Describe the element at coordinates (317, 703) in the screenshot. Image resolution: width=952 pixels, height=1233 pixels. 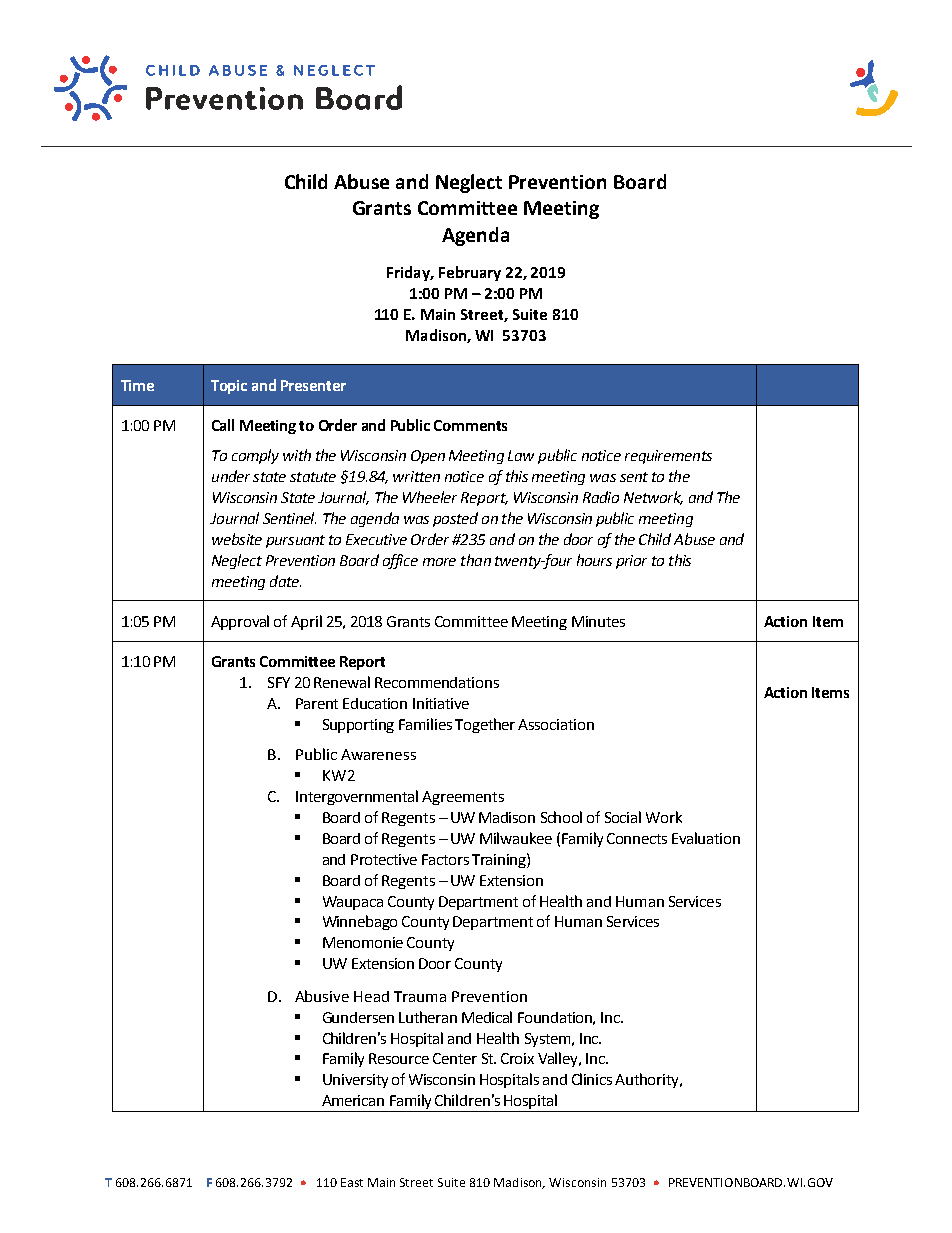
I see `Parent` at that location.
